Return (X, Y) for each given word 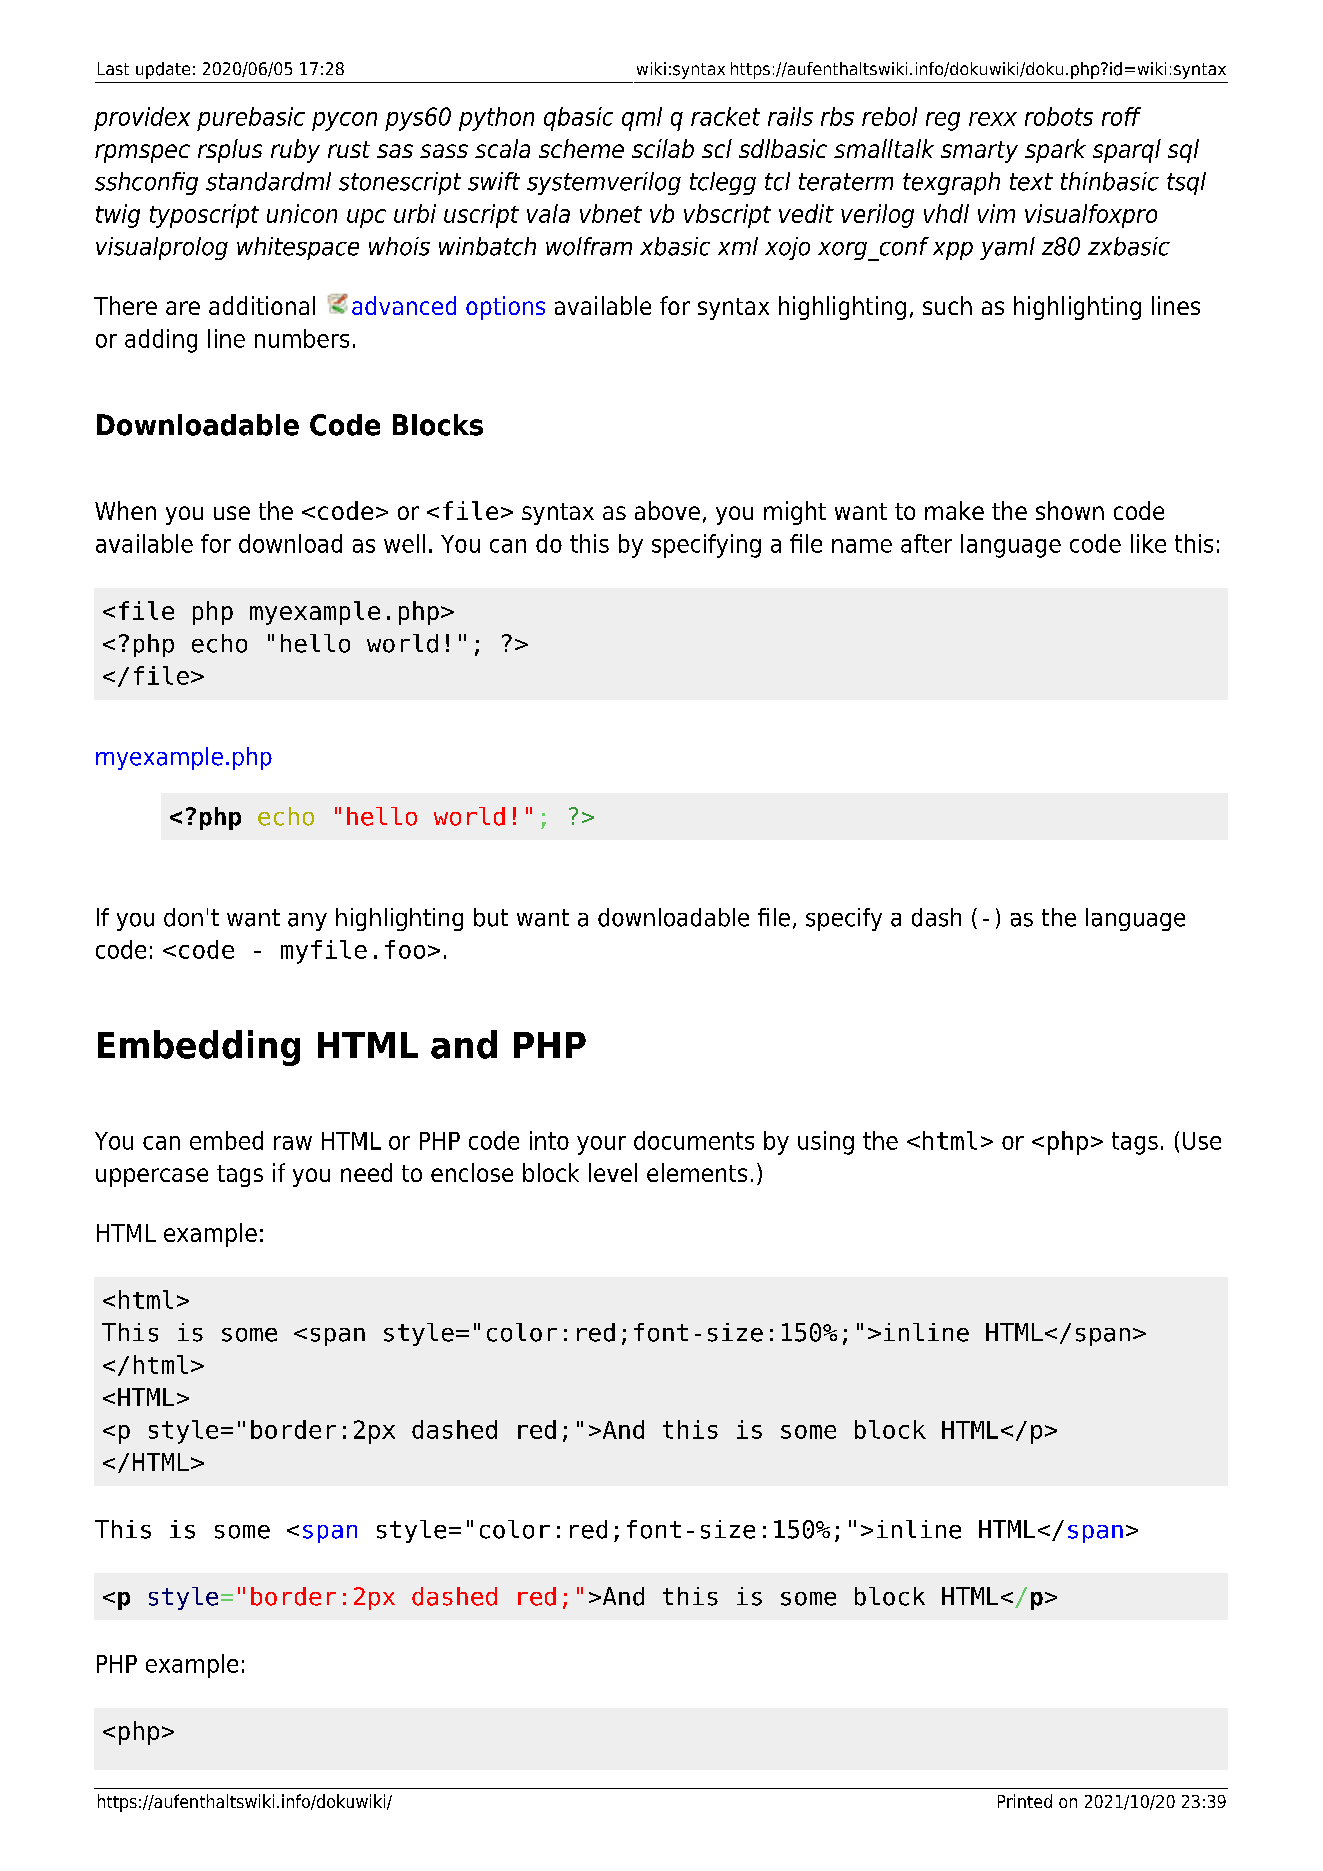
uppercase (152, 1177)
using (826, 1143)
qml (642, 119)
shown (1070, 510)
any (307, 922)
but (491, 917)
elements (697, 1172)
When (125, 510)
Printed (1025, 1801)
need (366, 1172)
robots (1059, 116)
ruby (295, 151)
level (613, 1172)
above (667, 510)
